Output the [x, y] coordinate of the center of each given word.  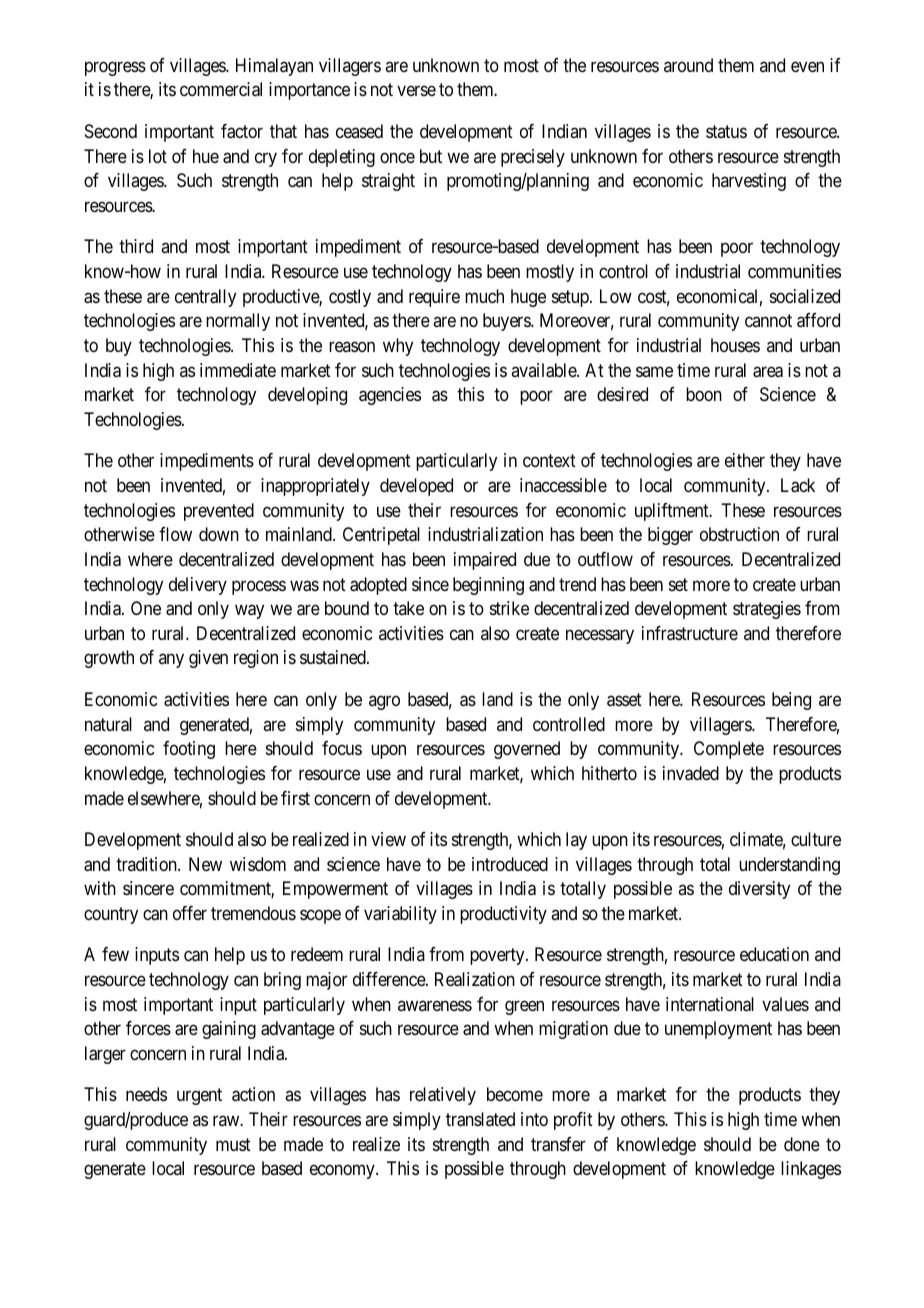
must [233, 1144]
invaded [691, 773]
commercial [221, 89]
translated [480, 1119]
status [726, 131]
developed [416, 487]
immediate [238, 370]
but [431, 156]
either [745, 460]
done [802, 1144]
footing [189, 750]
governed [527, 750]
